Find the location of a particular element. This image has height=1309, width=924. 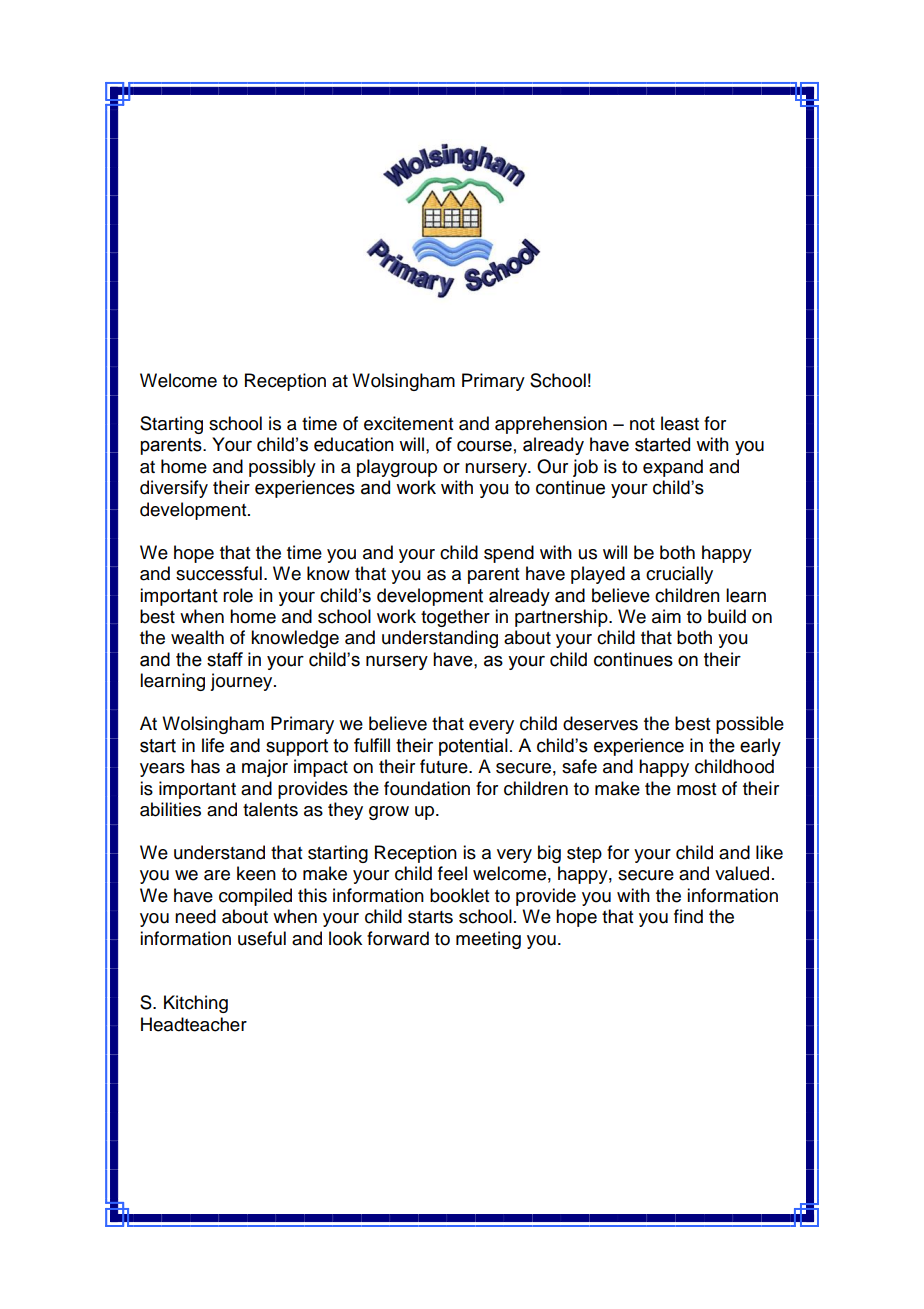

together is located at coordinates (455, 618).
